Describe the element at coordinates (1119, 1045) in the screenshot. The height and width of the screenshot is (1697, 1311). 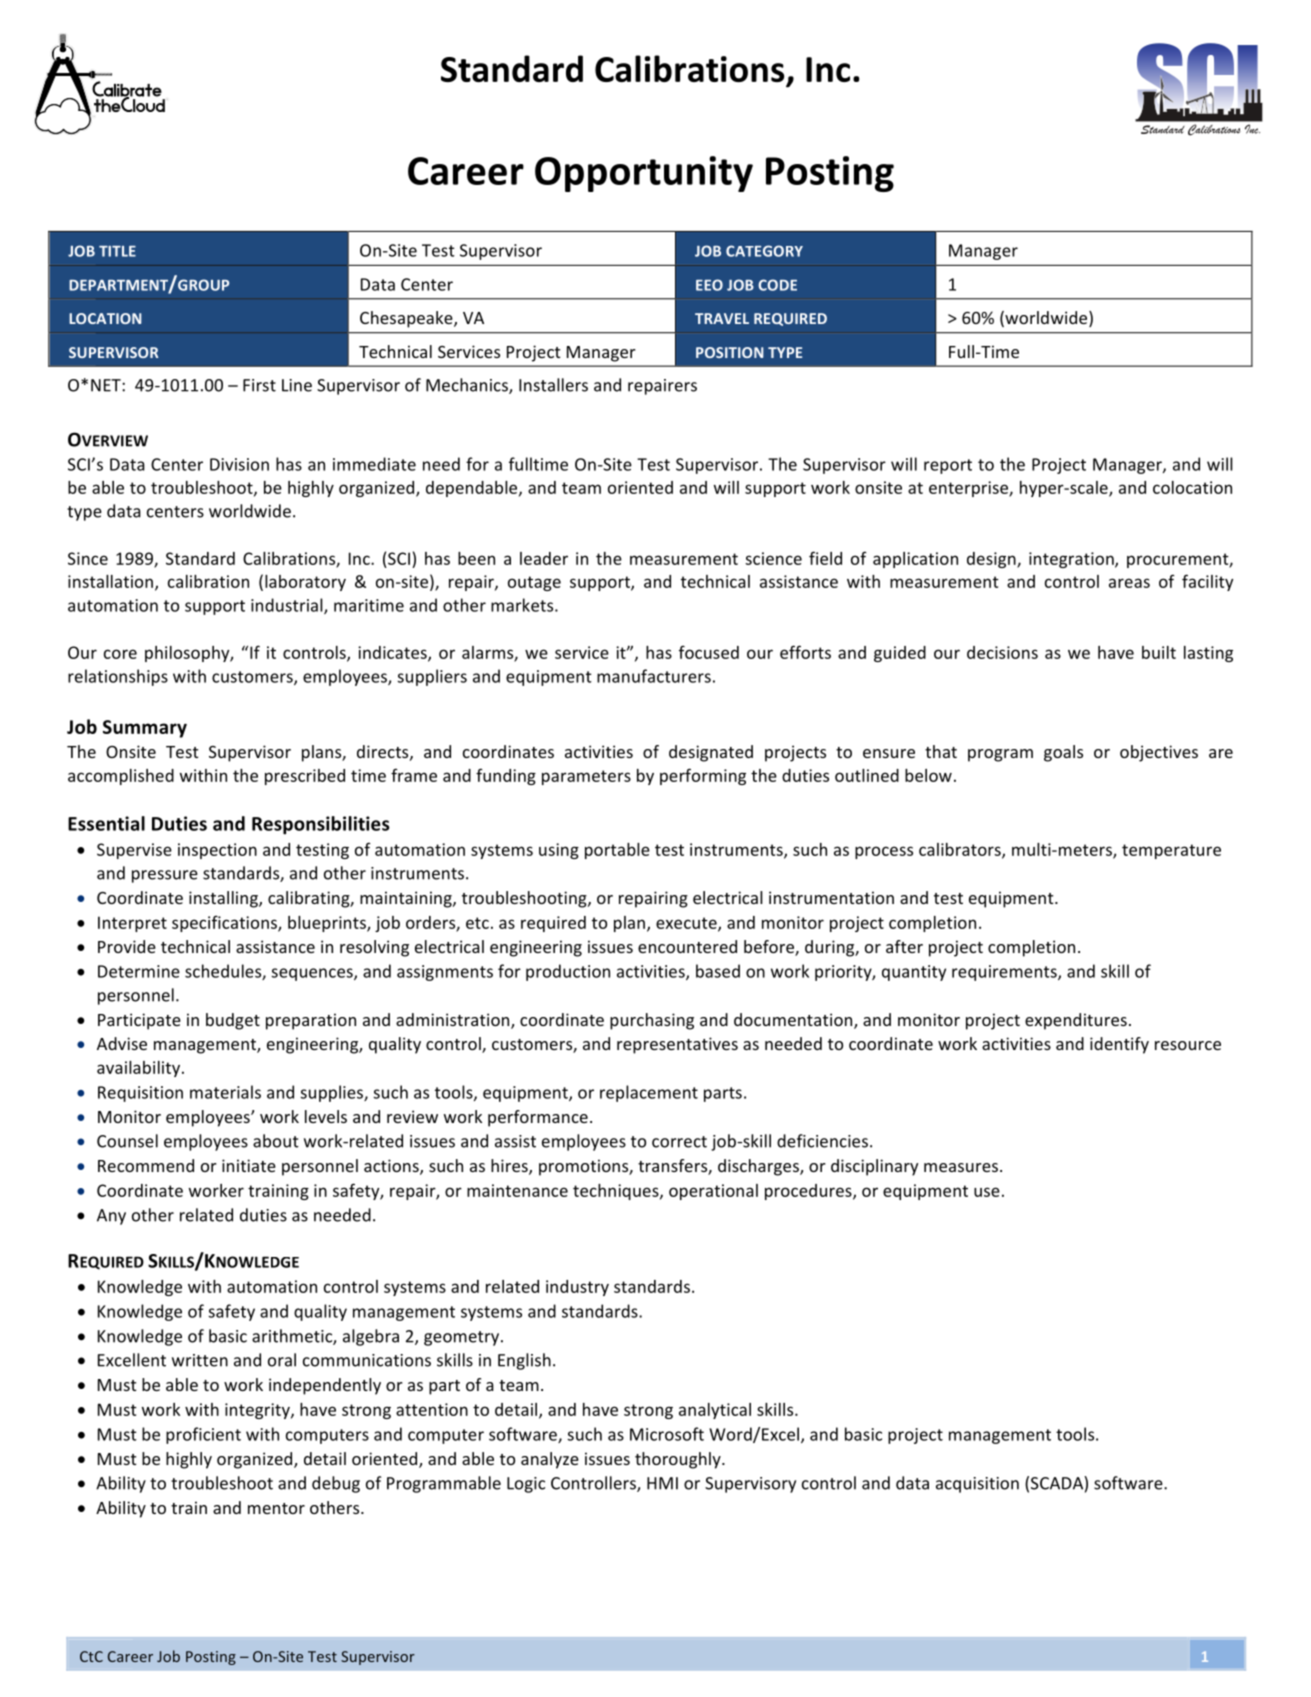
I see `identify` at that location.
